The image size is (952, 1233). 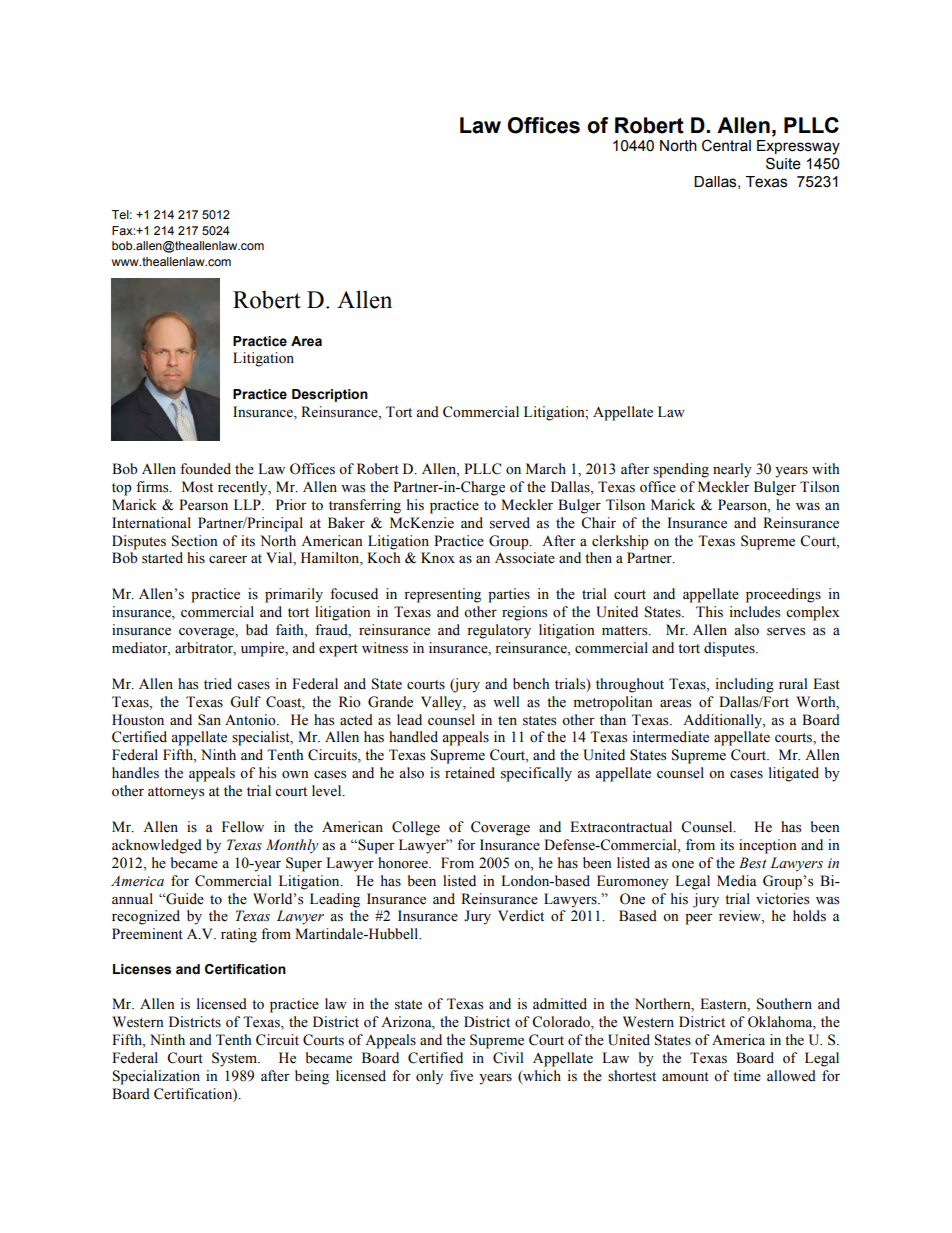 I want to click on March, so click(x=546, y=468).
